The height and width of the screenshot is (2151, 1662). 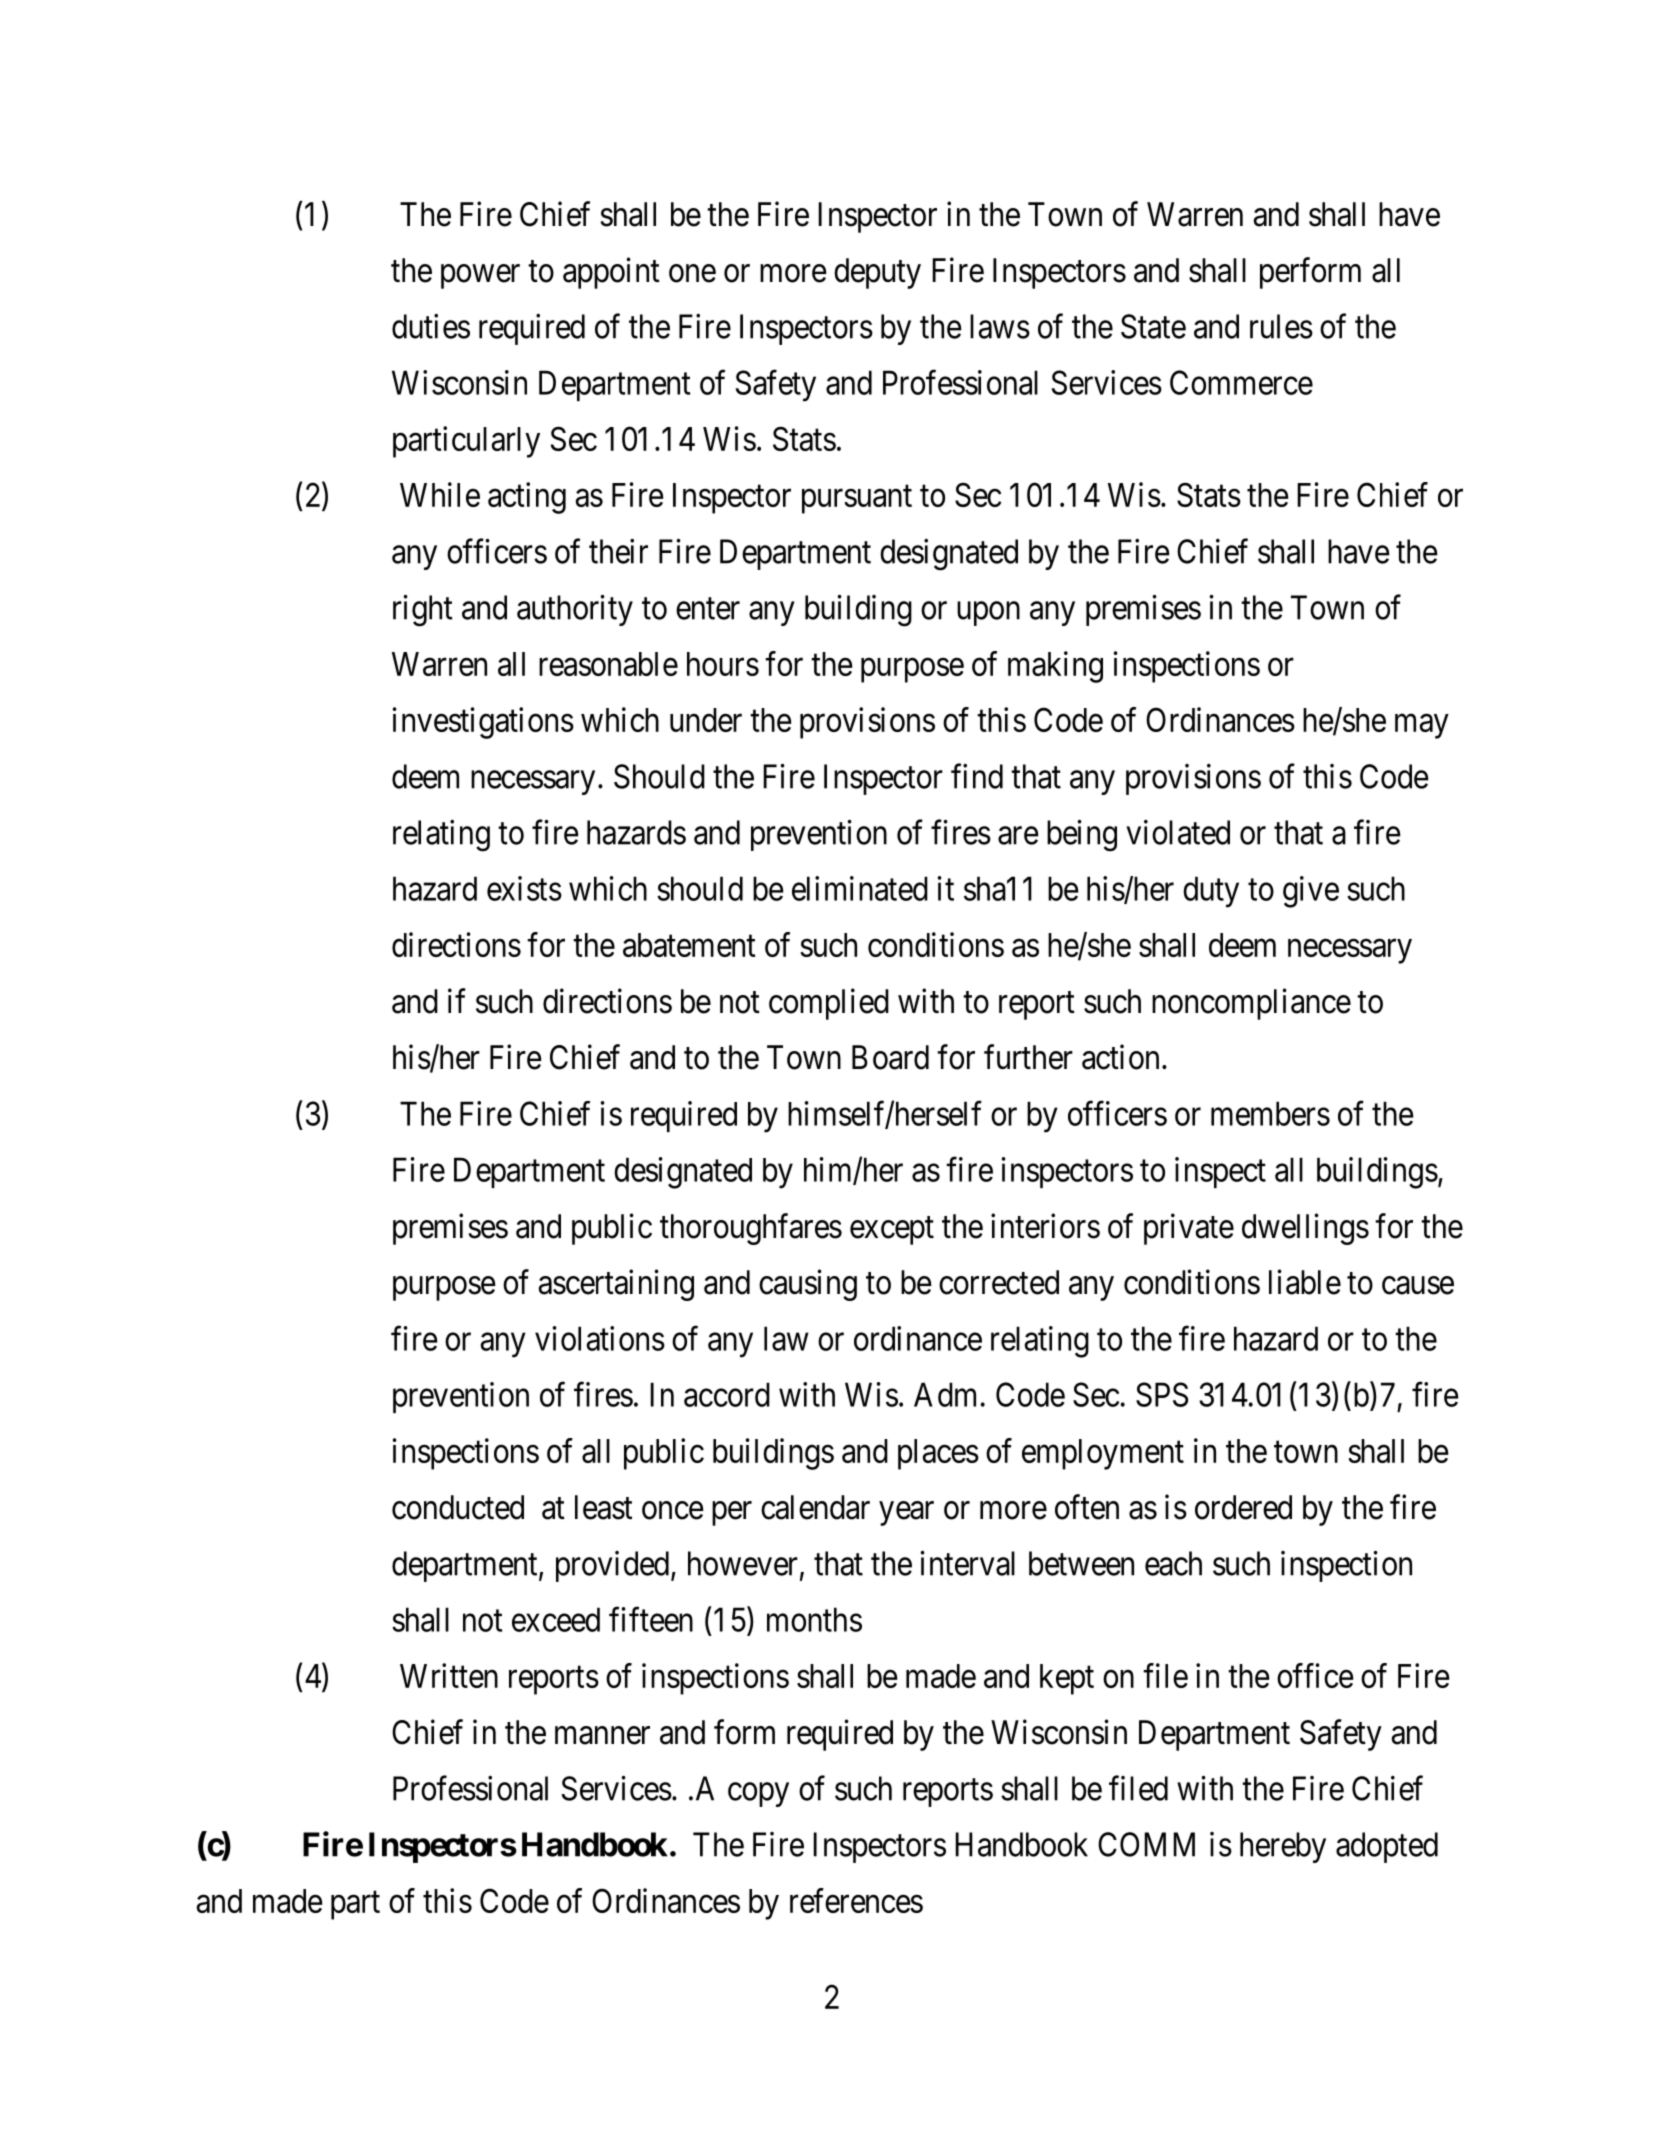 I want to click on least, so click(x=603, y=1507).
